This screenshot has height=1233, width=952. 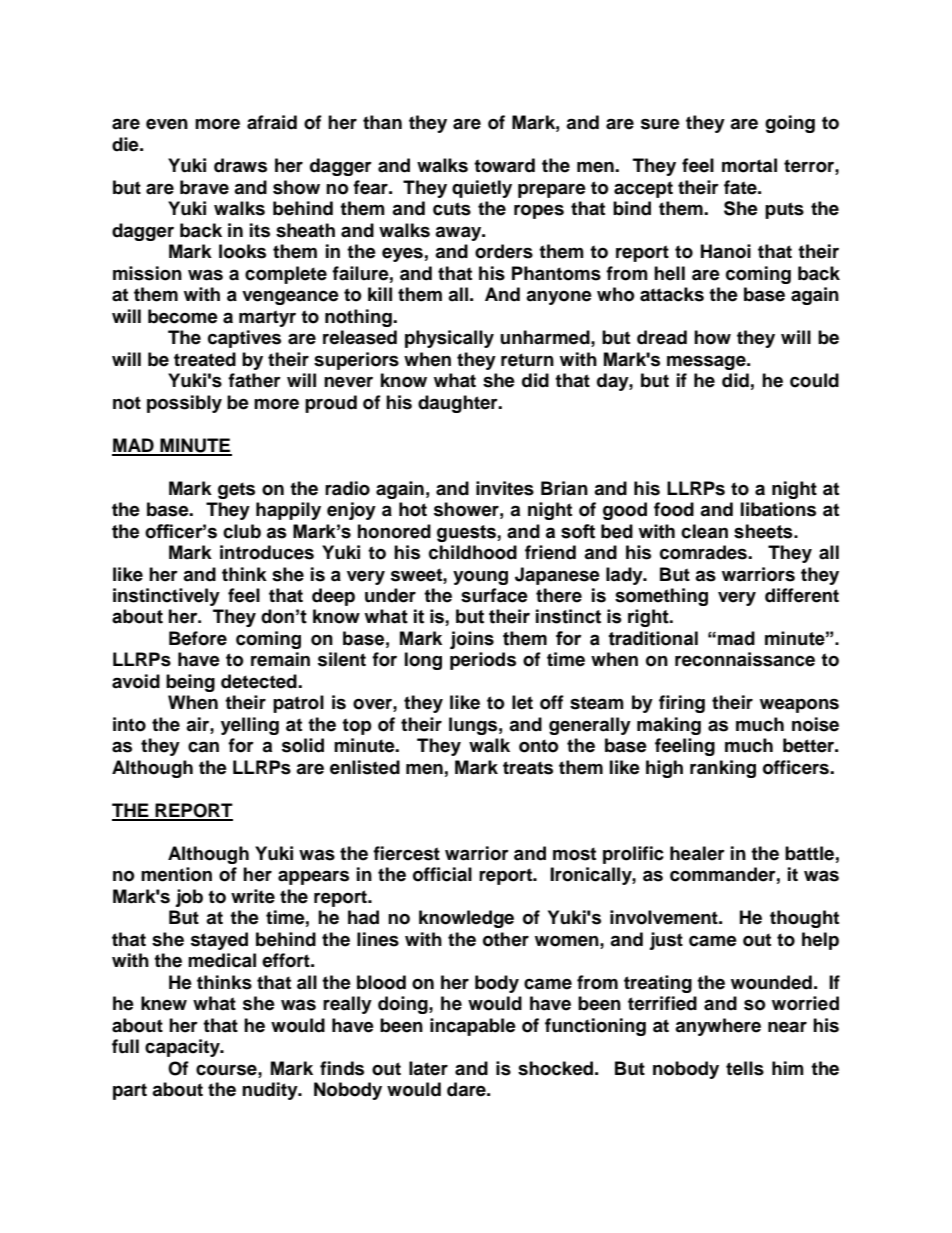 I want to click on Before, so click(x=198, y=638).
